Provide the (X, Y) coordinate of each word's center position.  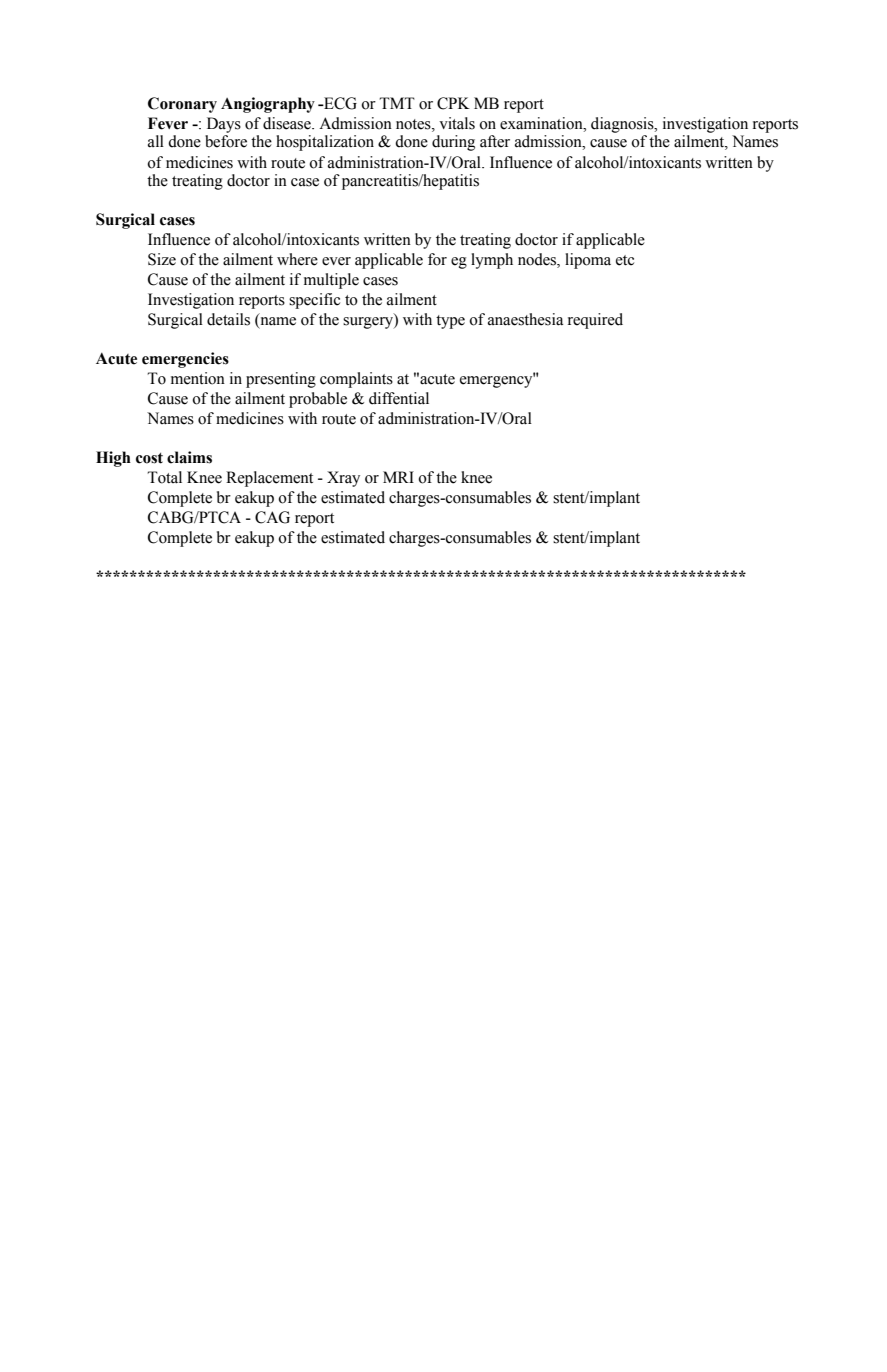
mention (198, 378)
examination (542, 123)
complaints (356, 380)
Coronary (182, 105)
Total (164, 477)
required (595, 321)
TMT (397, 103)
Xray (343, 479)
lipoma (588, 261)
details (228, 319)
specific (314, 301)
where (297, 259)
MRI (398, 477)
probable (318, 400)
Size (162, 259)
